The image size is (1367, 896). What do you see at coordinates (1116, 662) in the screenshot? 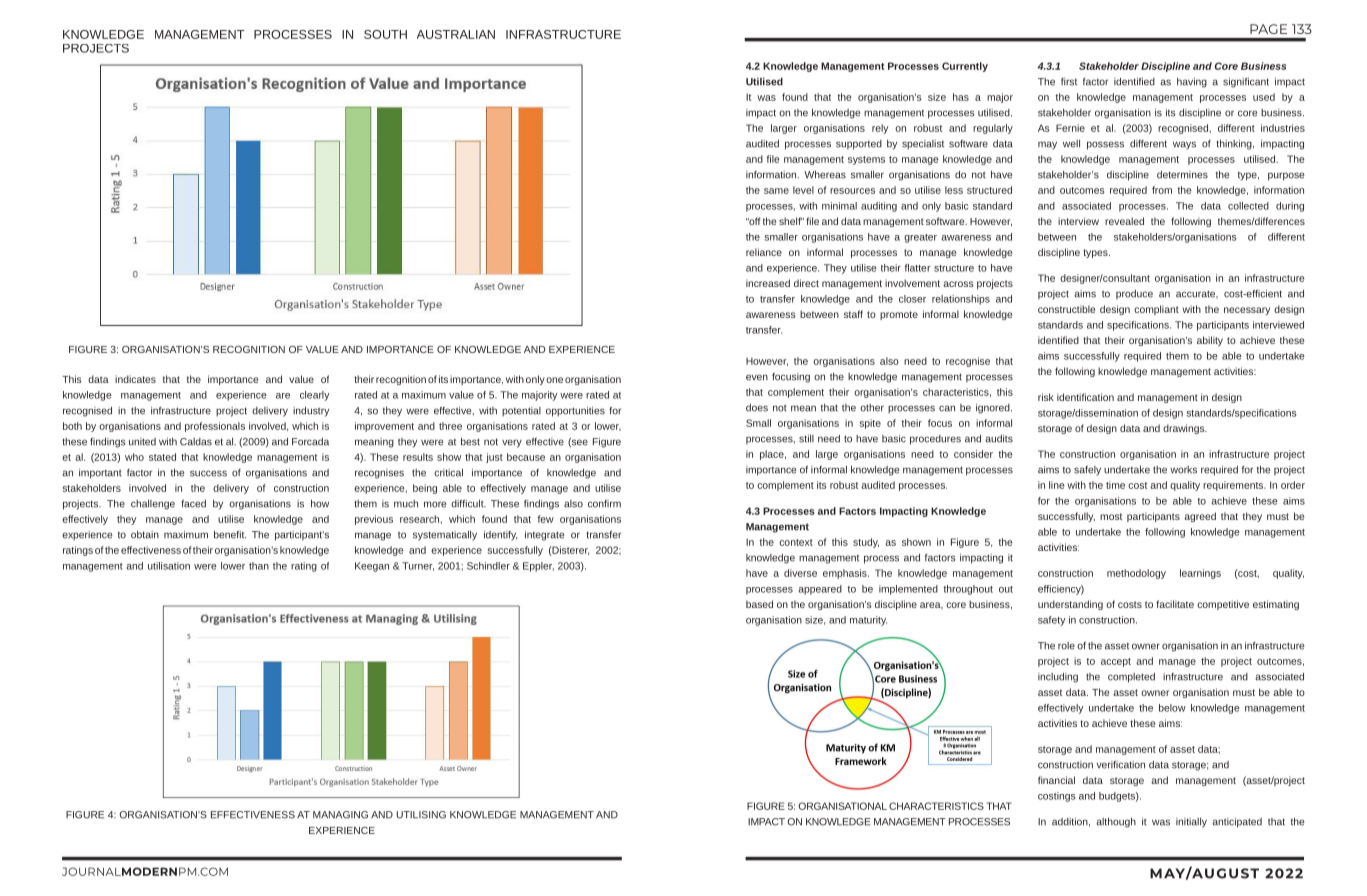
I see `accept` at bounding box center [1116, 662].
